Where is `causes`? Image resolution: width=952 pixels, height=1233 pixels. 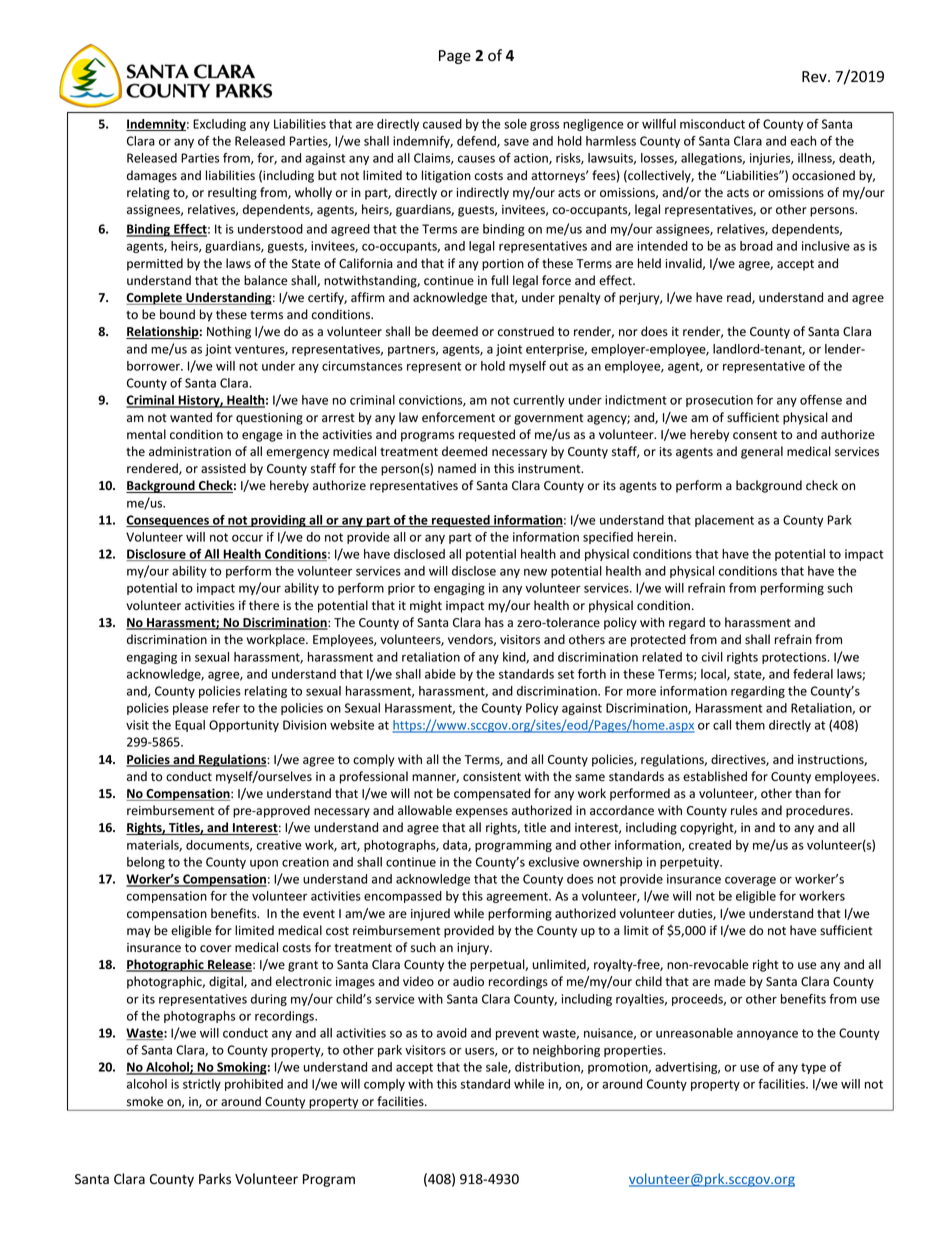 causes is located at coordinates (476, 159).
